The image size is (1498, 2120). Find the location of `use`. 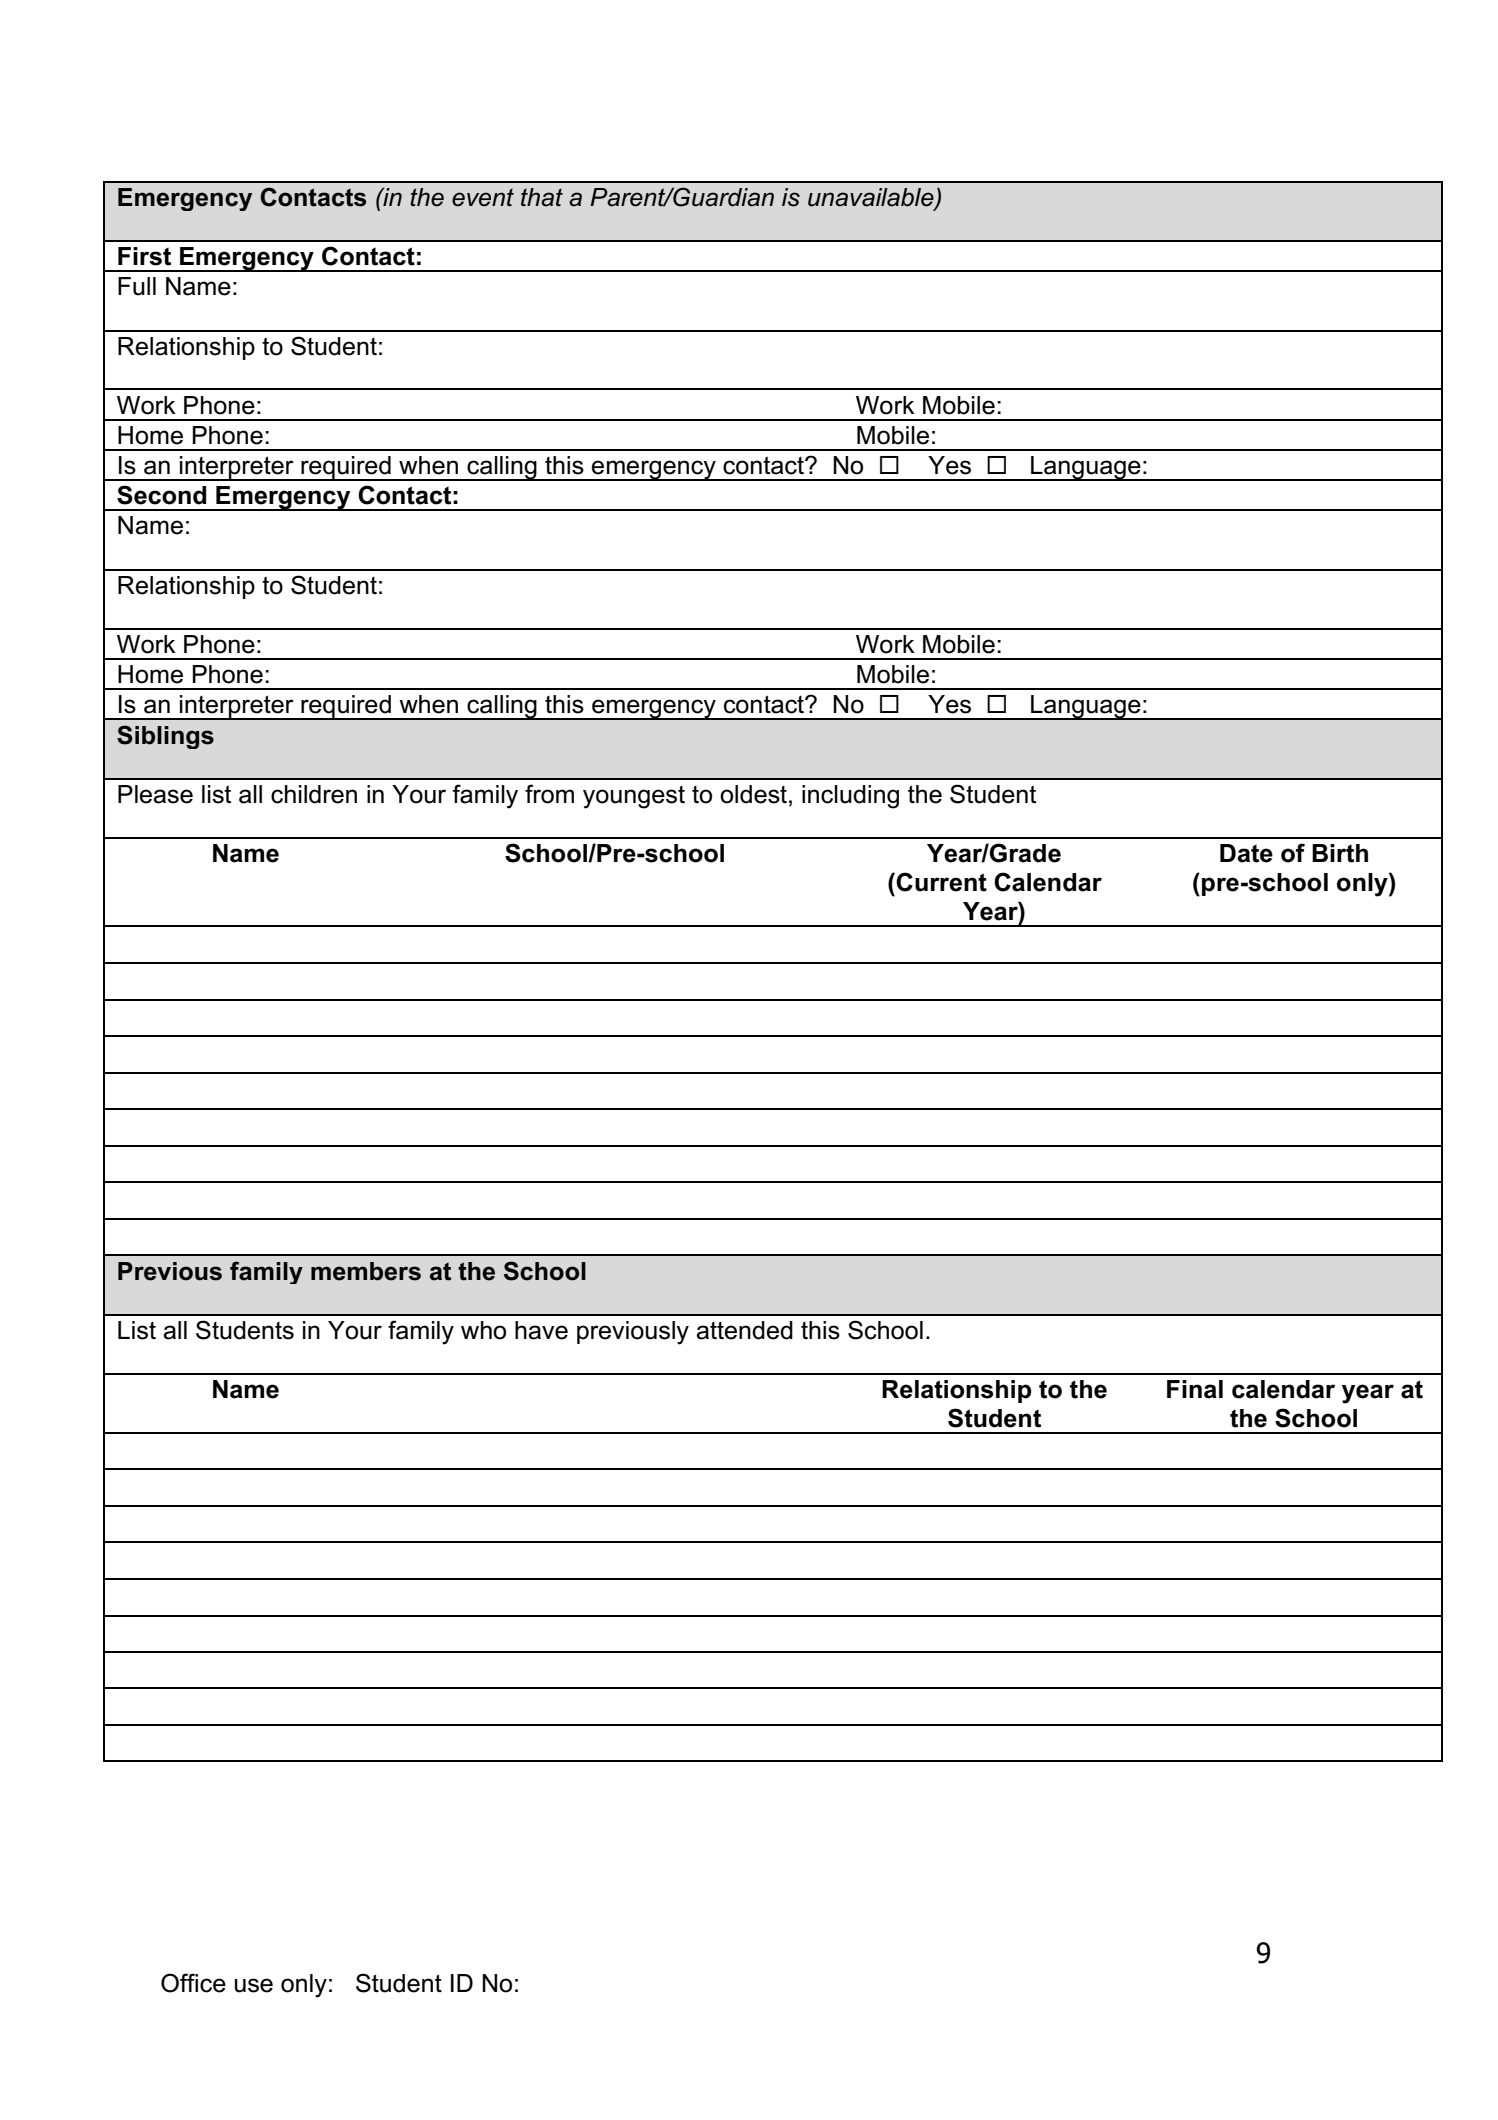

use is located at coordinates (254, 1985).
